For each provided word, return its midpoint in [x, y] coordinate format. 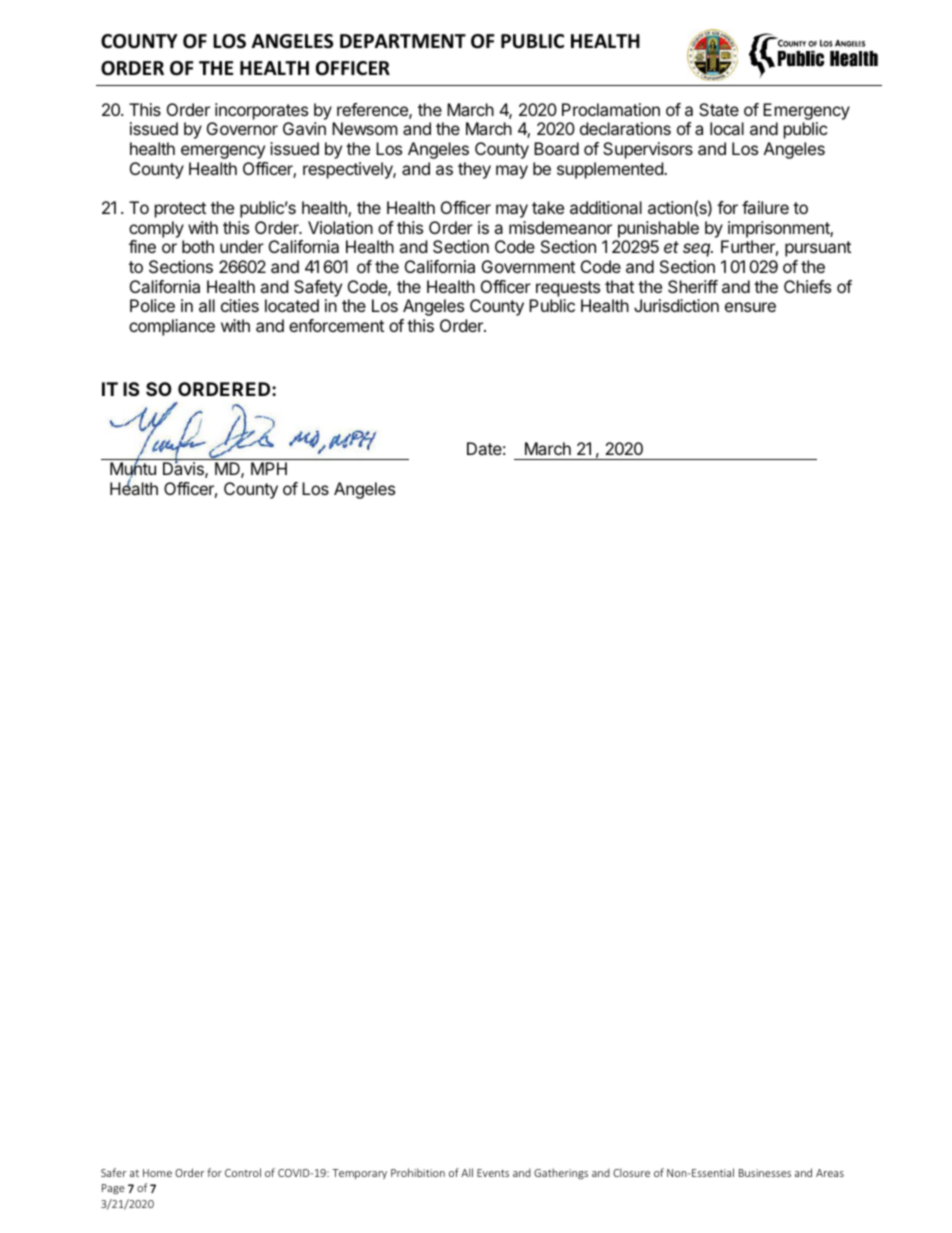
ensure [750, 307]
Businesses [765, 1173]
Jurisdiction [676, 305]
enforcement [336, 325]
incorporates [261, 111]
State [719, 109]
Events [493, 1173]
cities [240, 305]
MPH [269, 468]
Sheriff [693, 286]
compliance [172, 327]
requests [568, 289]
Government [528, 266]
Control [243, 1172]
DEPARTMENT [403, 41]
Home [157, 1173]
